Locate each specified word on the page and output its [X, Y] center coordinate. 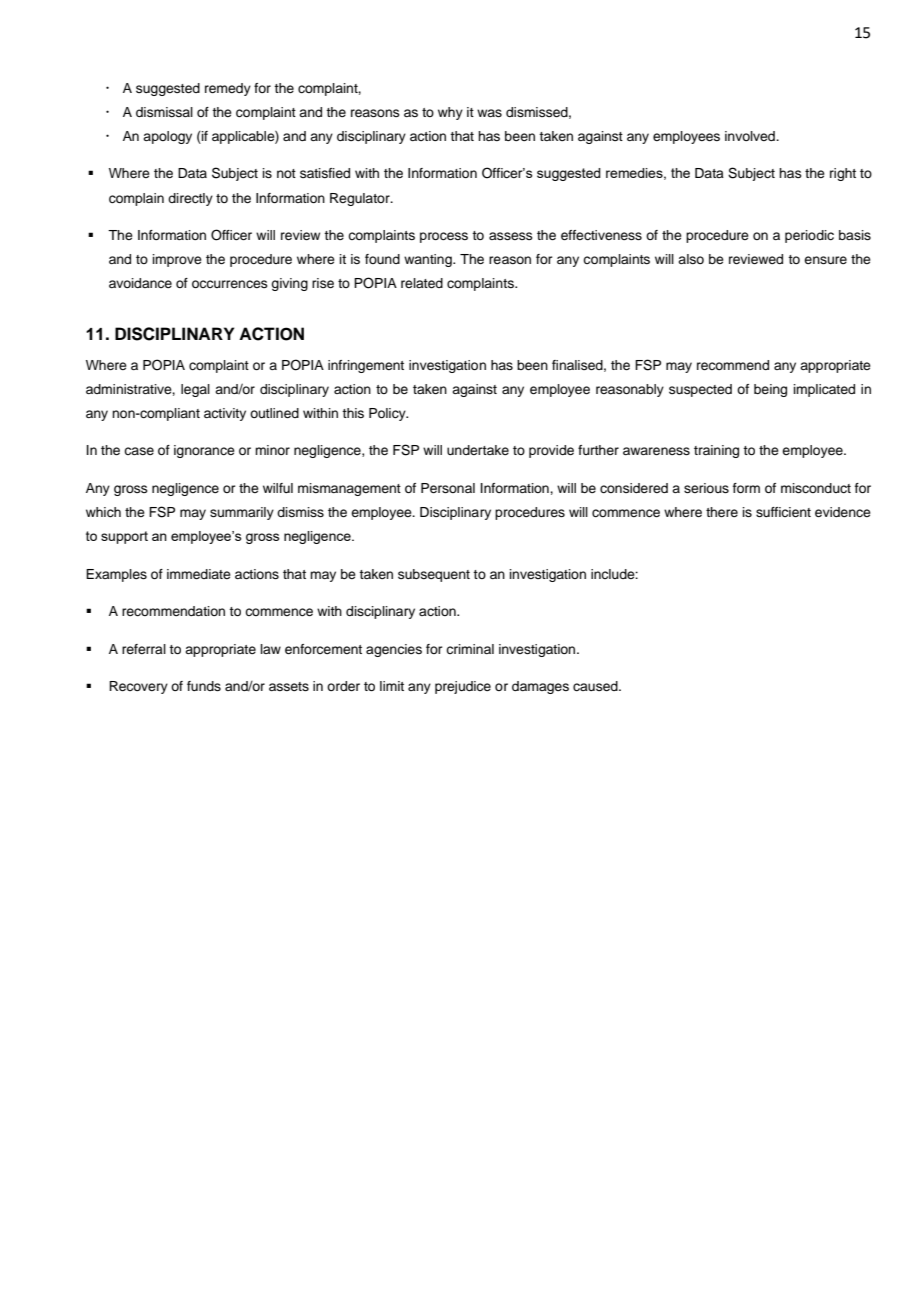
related [422, 283]
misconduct [816, 488]
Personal [448, 488]
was [489, 113]
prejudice [463, 687]
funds [204, 686]
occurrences [230, 284]
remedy [228, 89]
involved [751, 136]
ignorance [204, 451]
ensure [825, 260]
